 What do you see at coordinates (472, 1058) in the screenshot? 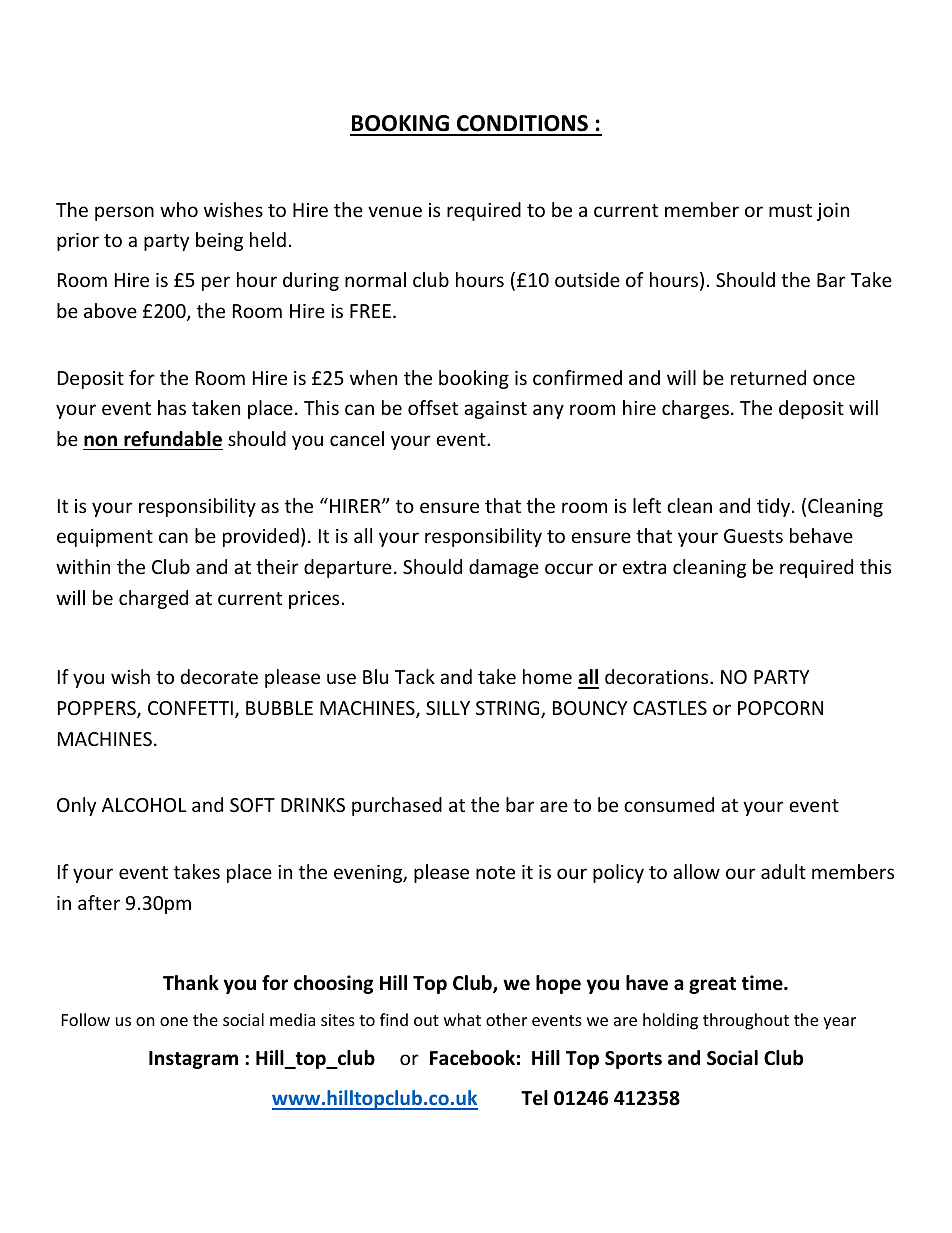
I see `Facebook` at bounding box center [472, 1058].
